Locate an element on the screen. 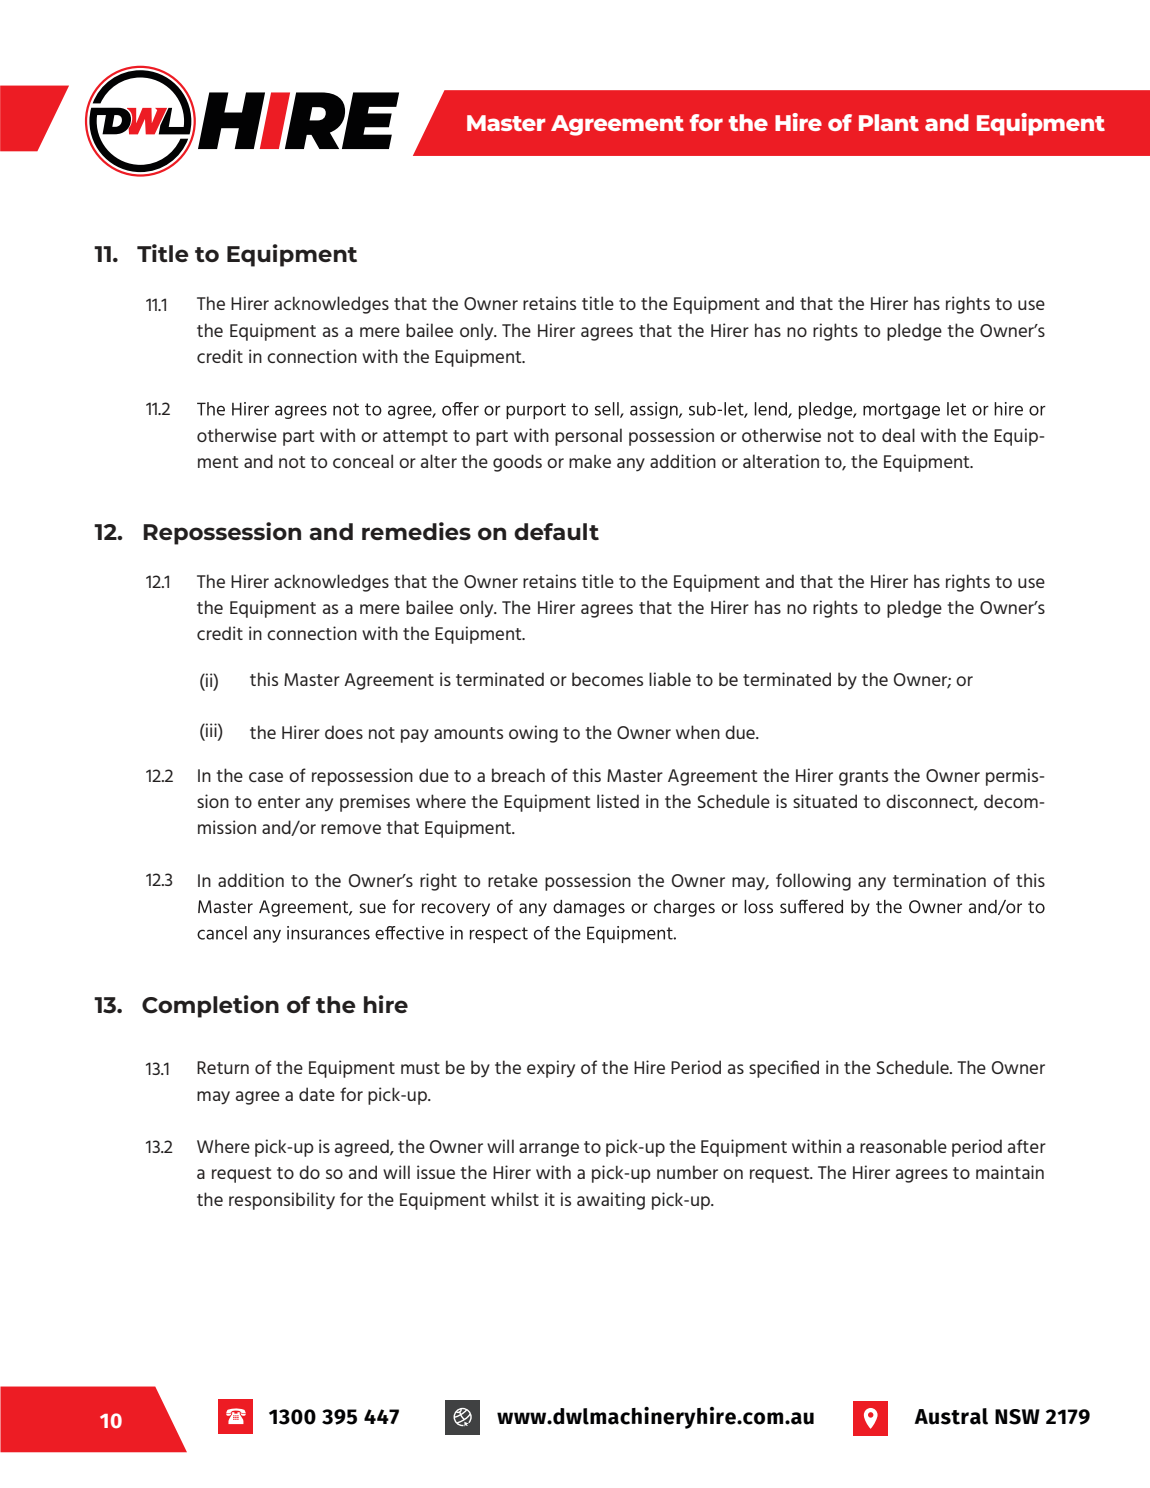 Image resolution: width=1150 pixels, height=1488 pixels. case is located at coordinates (266, 777).
